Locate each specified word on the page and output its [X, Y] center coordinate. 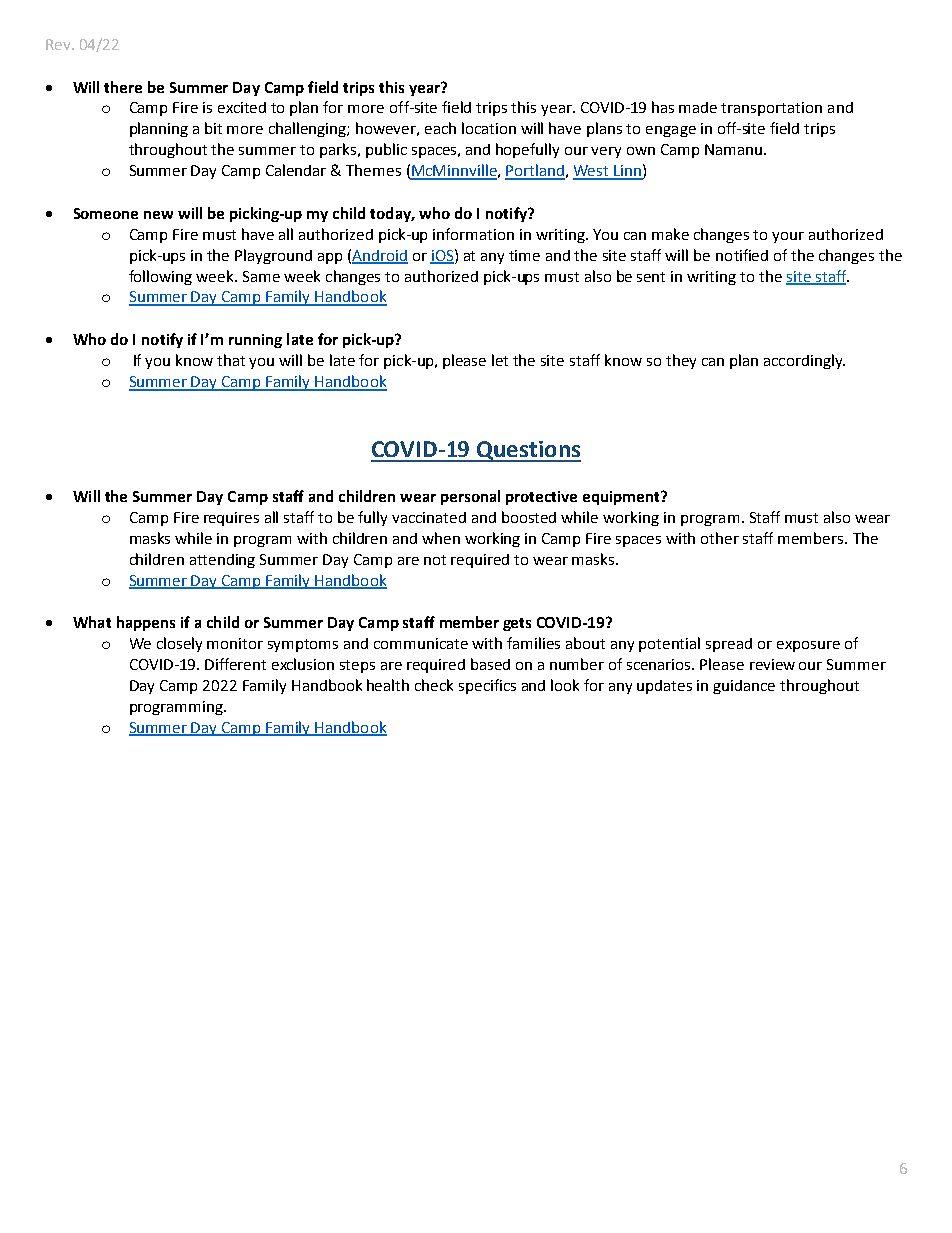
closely [179, 644]
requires [231, 519]
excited [242, 107]
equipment [622, 498]
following [160, 277]
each [440, 128]
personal [470, 497]
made [698, 107]
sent [651, 277]
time [524, 255]
